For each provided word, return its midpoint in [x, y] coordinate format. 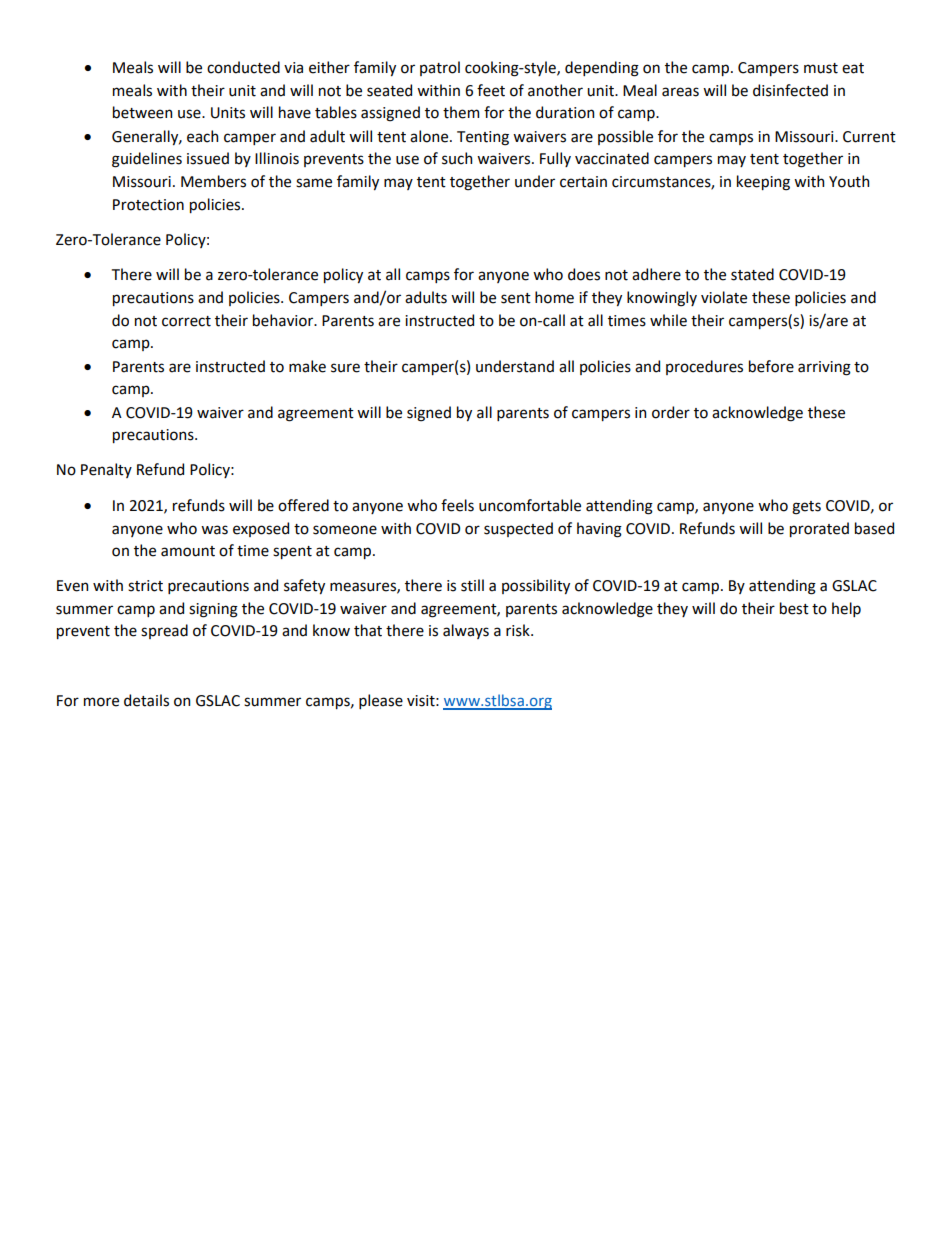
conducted [243, 67]
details [146, 700]
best [794, 608]
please [381, 701]
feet [491, 90]
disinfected [790, 90]
